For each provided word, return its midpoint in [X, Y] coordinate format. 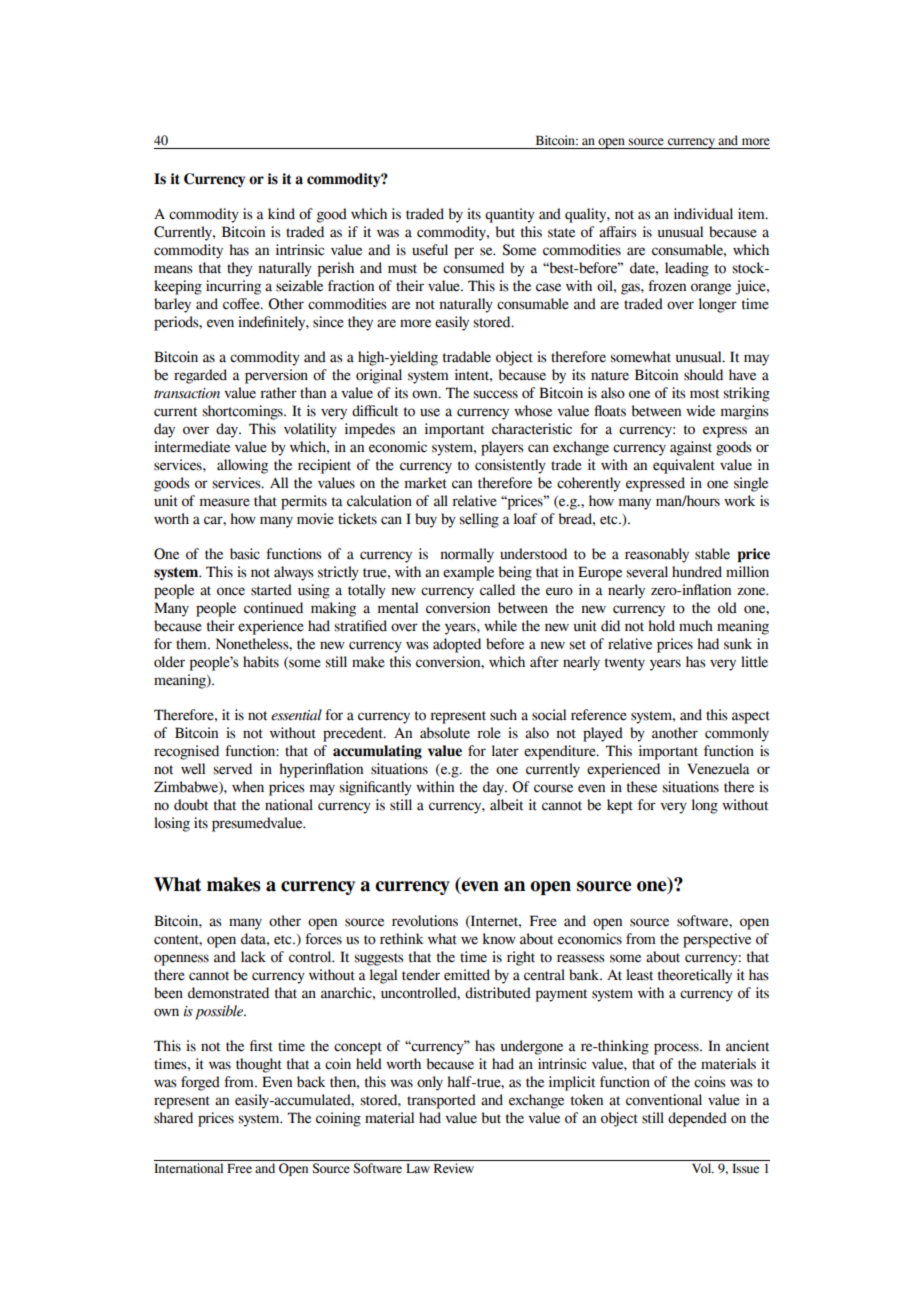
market [426, 483]
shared [173, 1118]
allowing [242, 466]
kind [281, 214]
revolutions [425, 921]
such [503, 715]
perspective [717, 940]
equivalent [684, 466]
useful [430, 250]
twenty [625, 664]
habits [261, 662]
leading [687, 269]
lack [253, 957]
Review [454, 1168]
